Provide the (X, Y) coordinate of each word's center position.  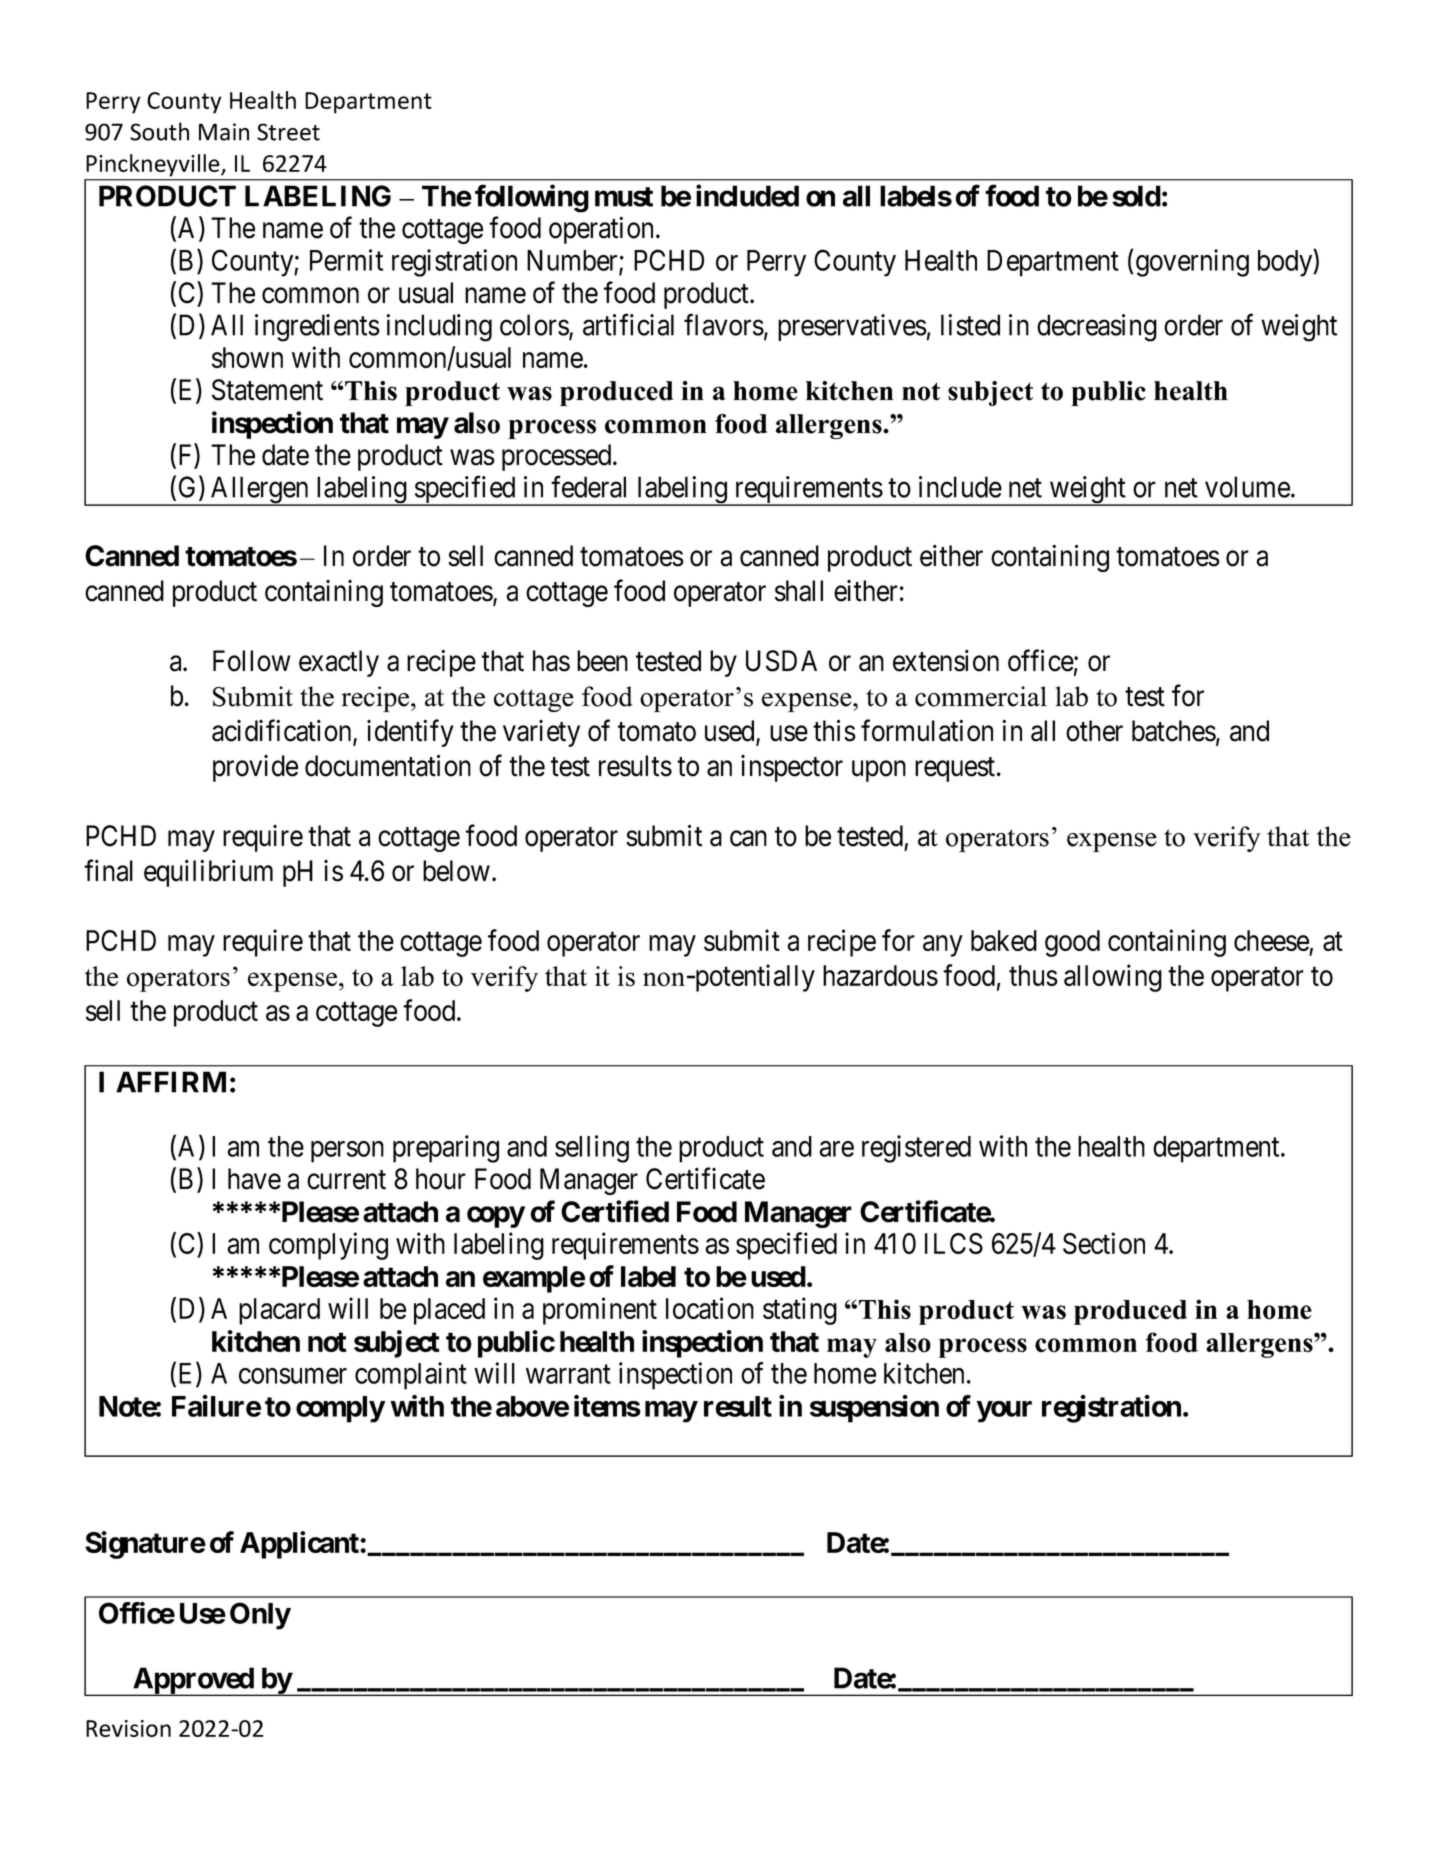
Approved (193, 1681)
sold (1136, 196)
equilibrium (208, 873)
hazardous (880, 975)
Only (260, 1616)
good (1072, 943)
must (624, 197)
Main (224, 132)
